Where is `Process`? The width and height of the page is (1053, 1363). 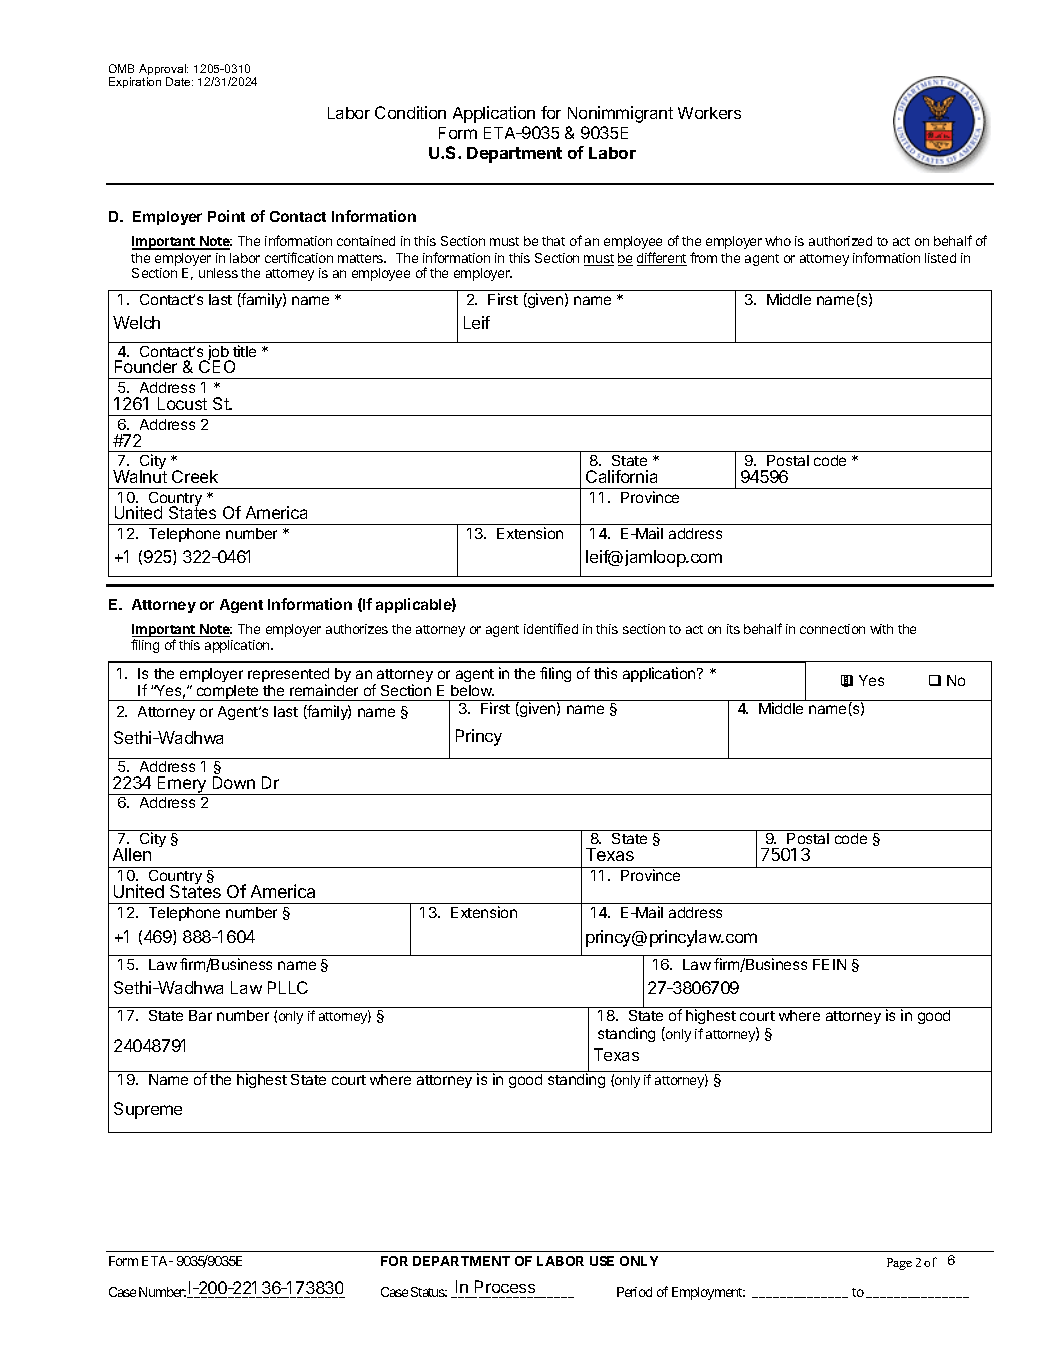
Process is located at coordinates (505, 1286).
